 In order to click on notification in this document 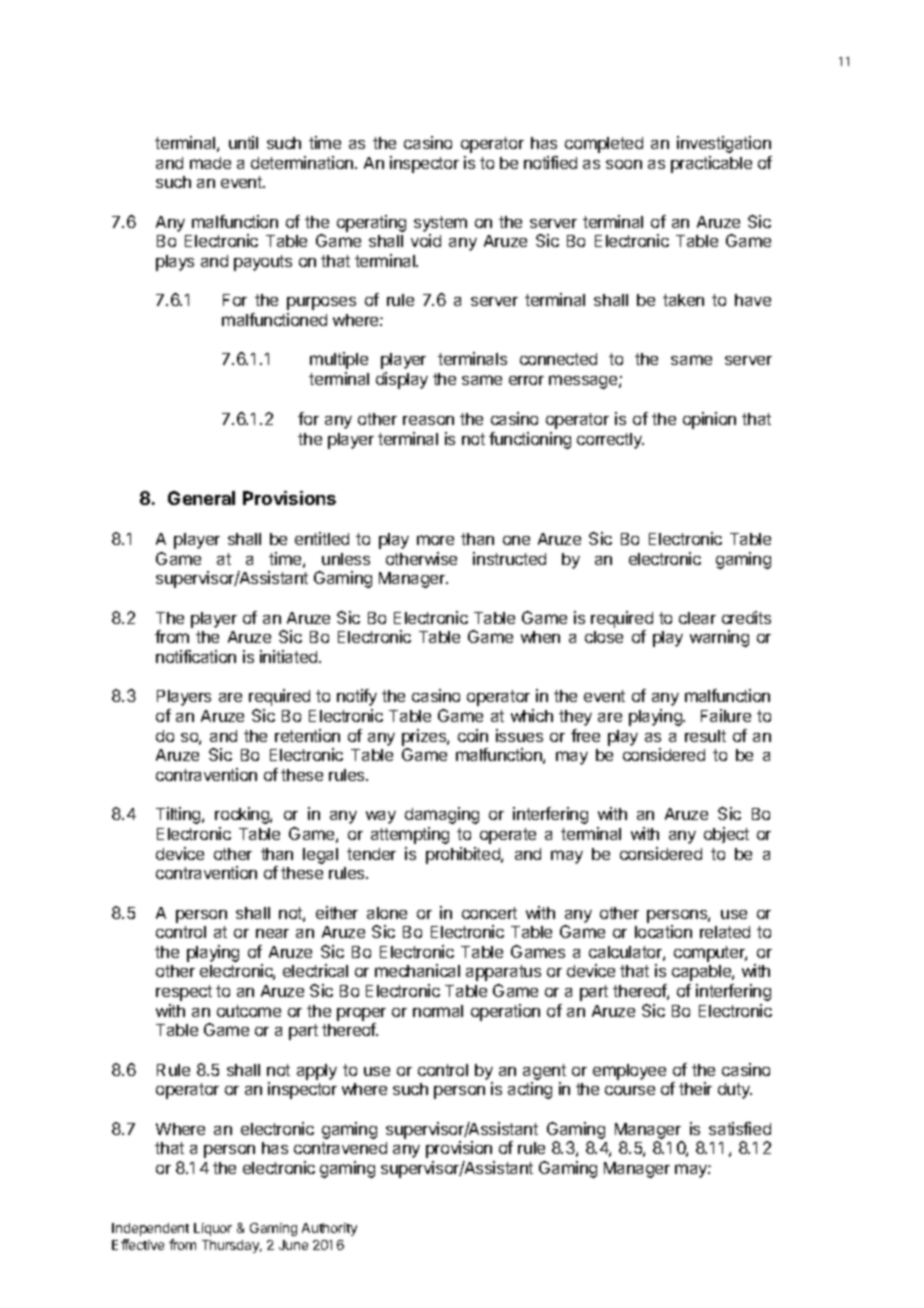, I will do `click(196, 656)`.
